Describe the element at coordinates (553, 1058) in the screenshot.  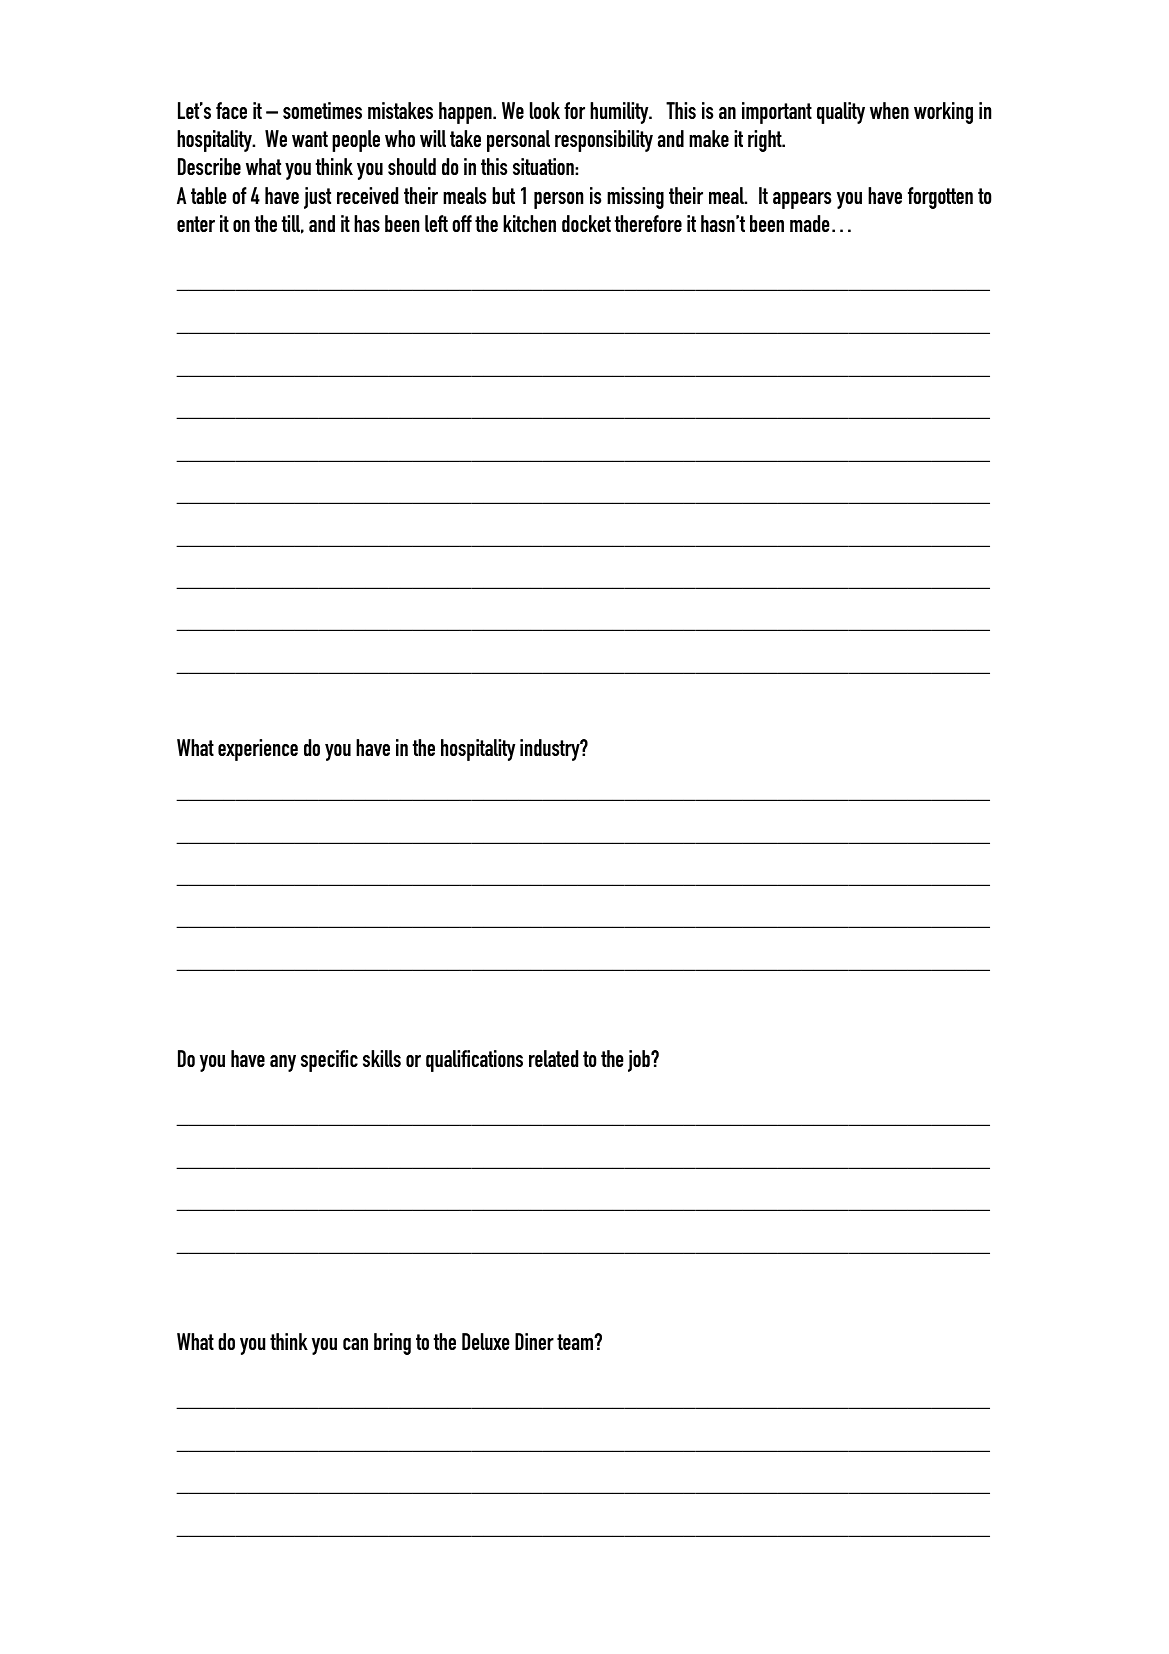
I see `related` at that location.
